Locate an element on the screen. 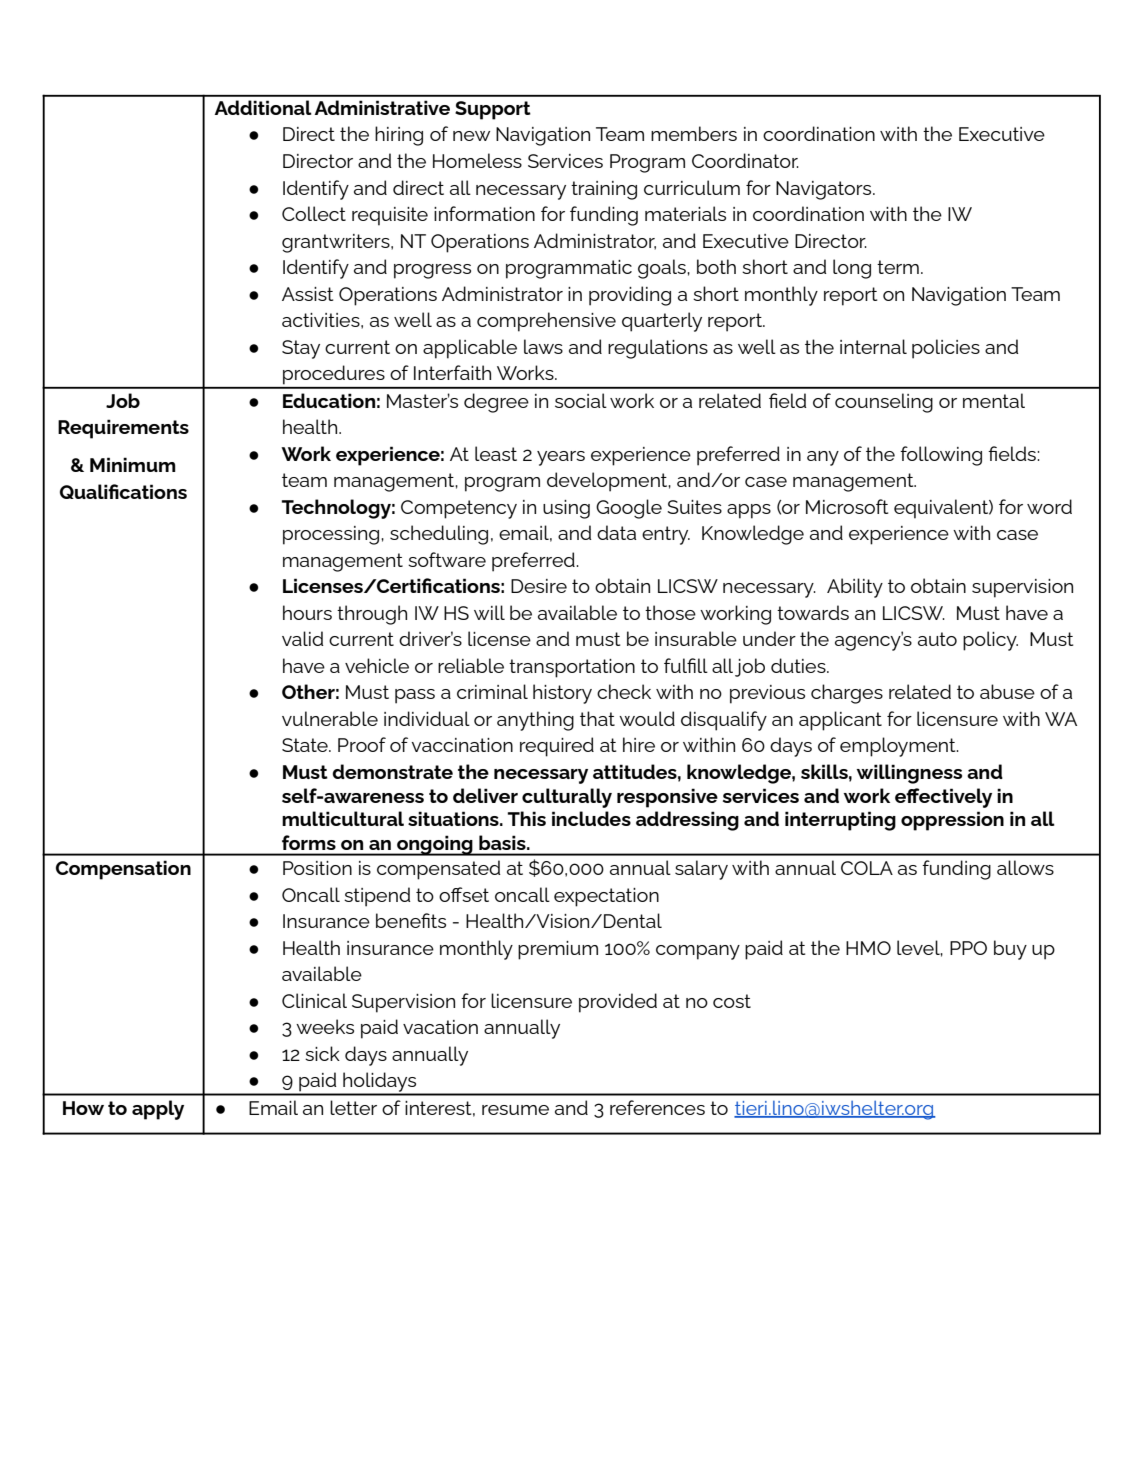  cost is located at coordinates (732, 1001).
